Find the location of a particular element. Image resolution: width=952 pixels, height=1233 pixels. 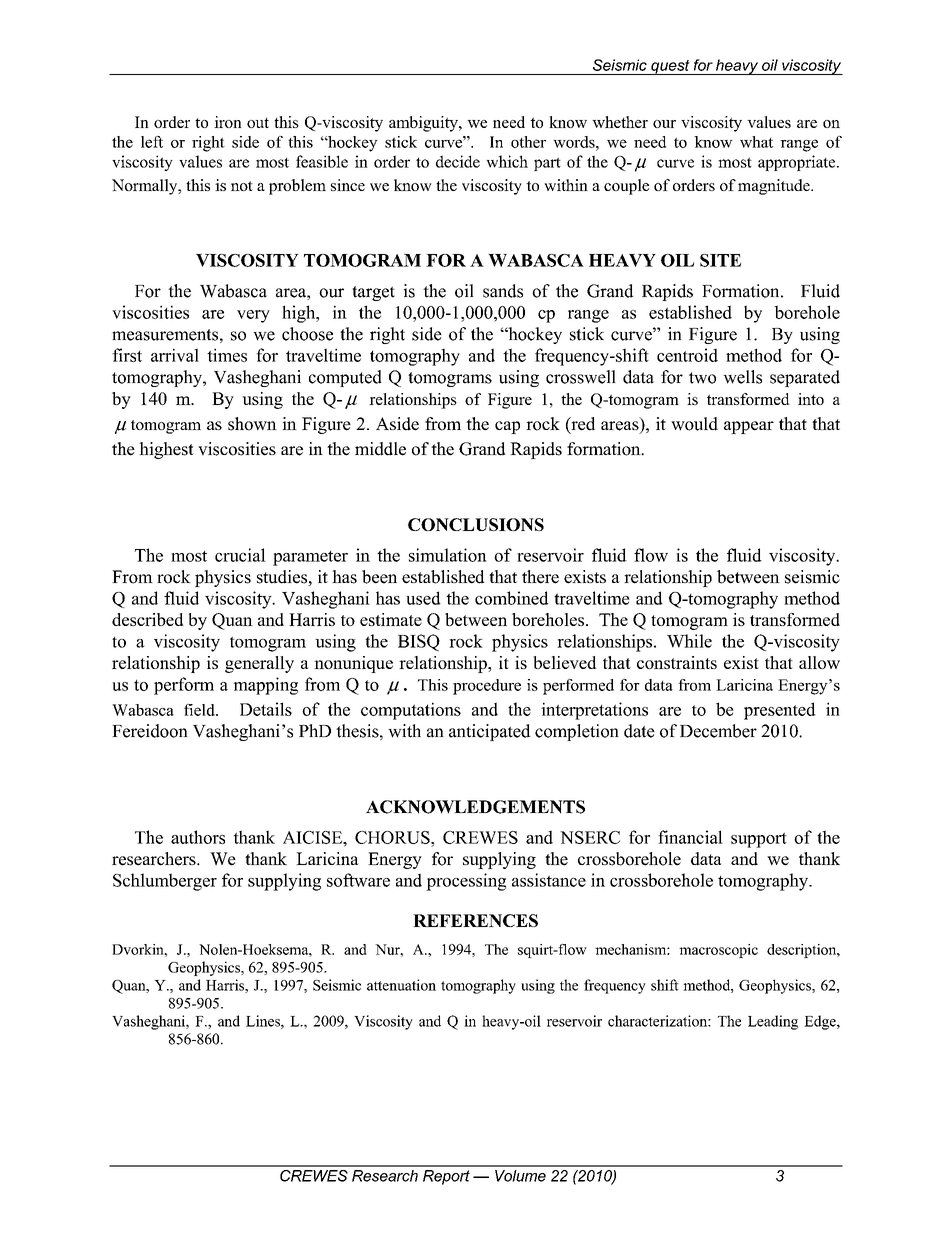

described is located at coordinates (148, 619).
